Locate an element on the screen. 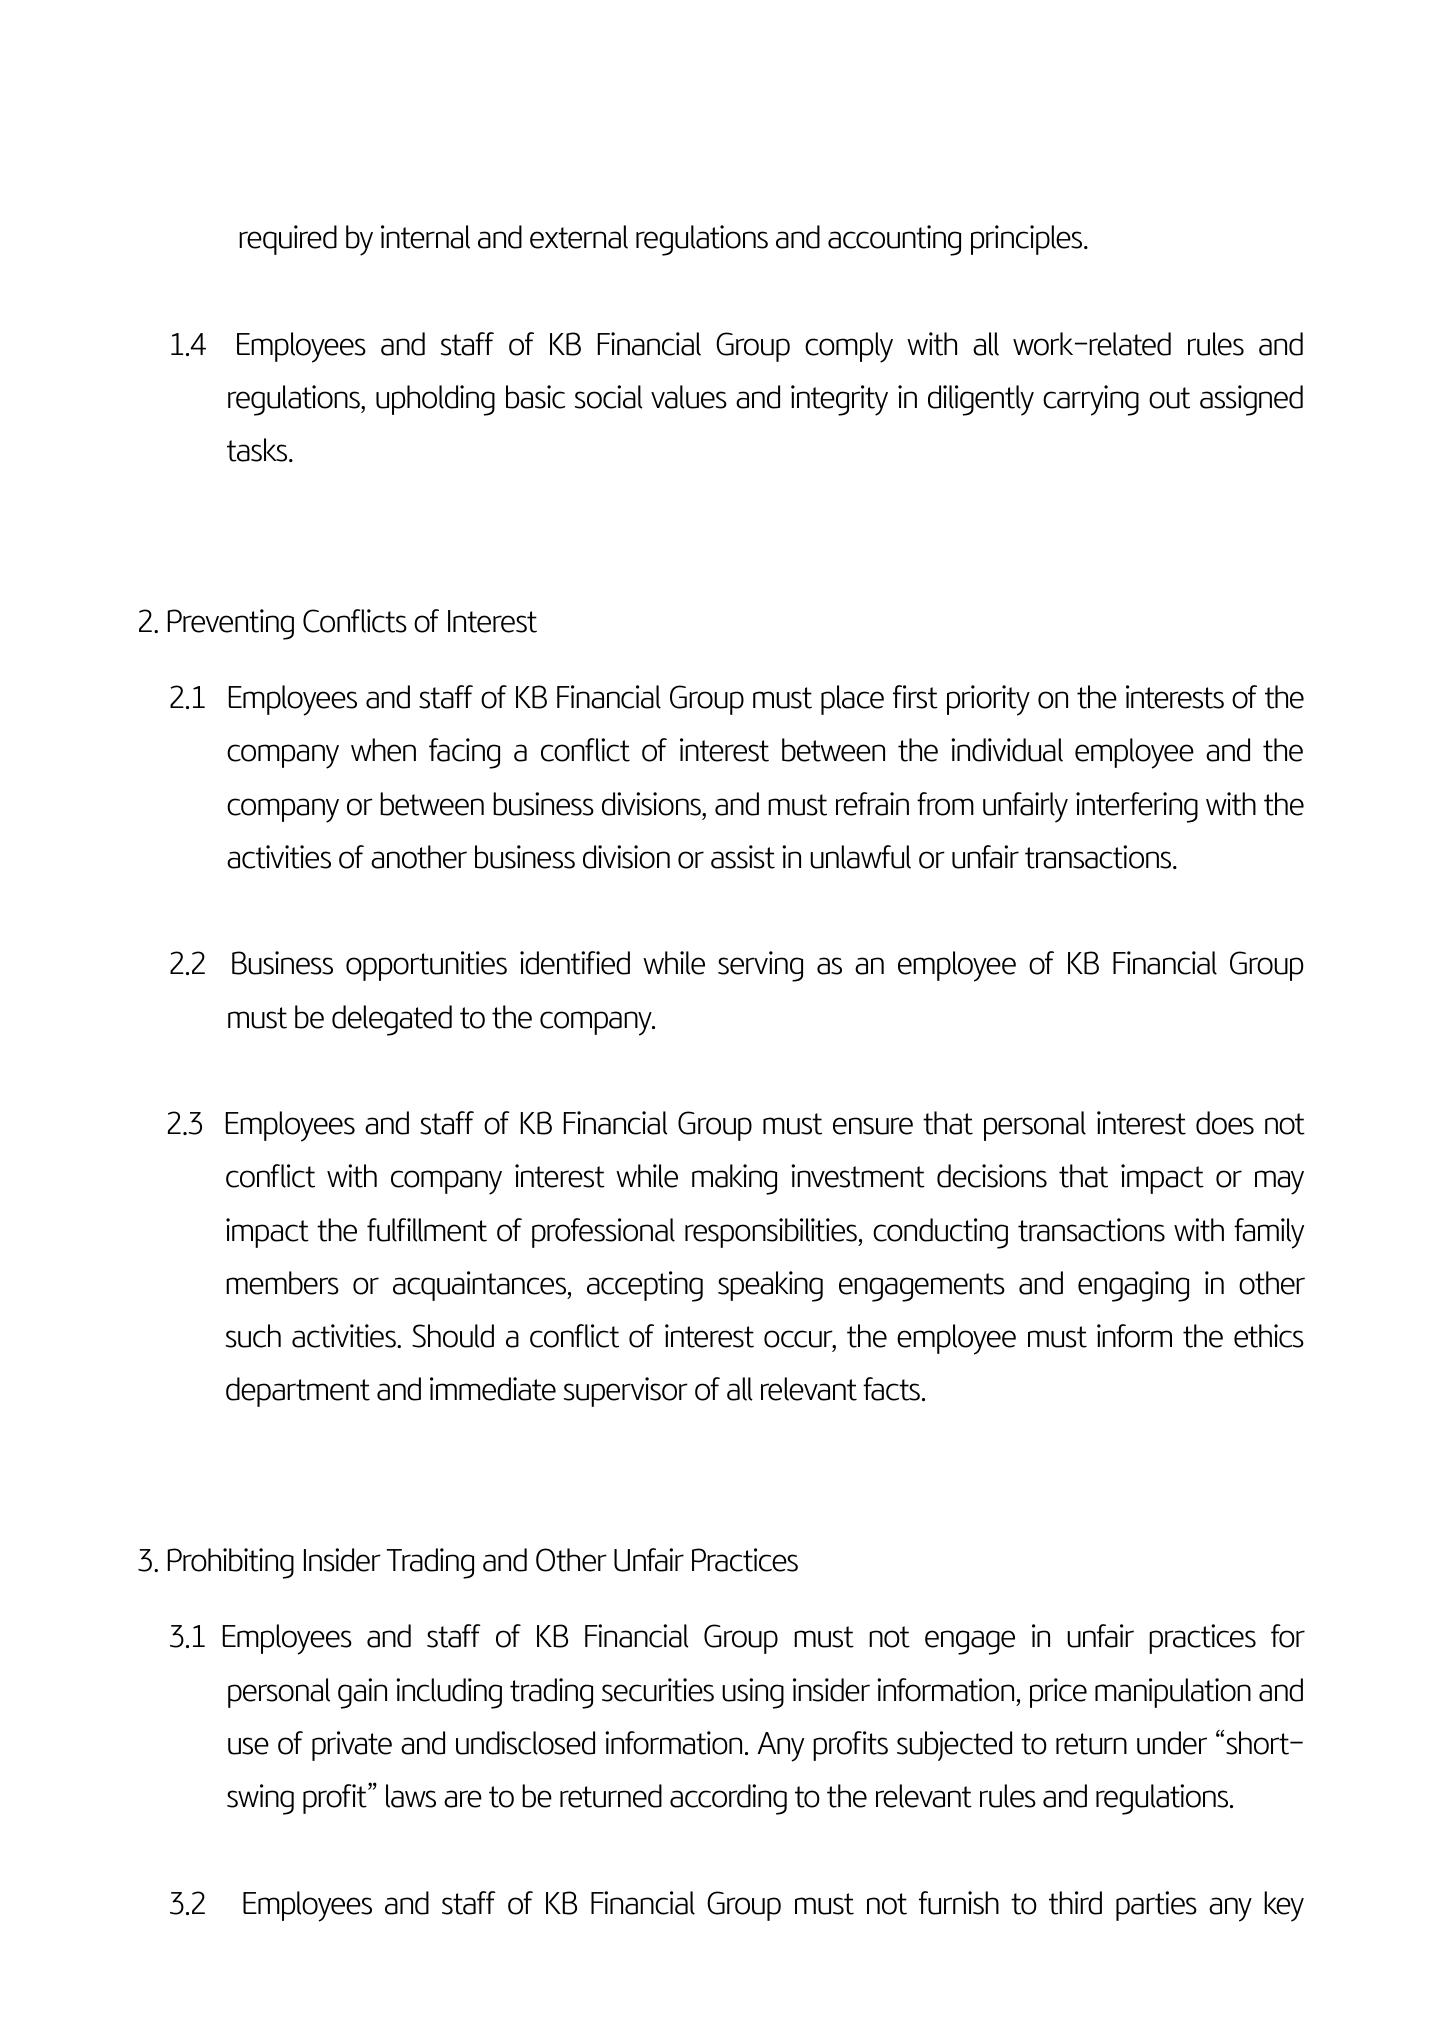 The image size is (1441, 2038). does is located at coordinates (1225, 1123).
